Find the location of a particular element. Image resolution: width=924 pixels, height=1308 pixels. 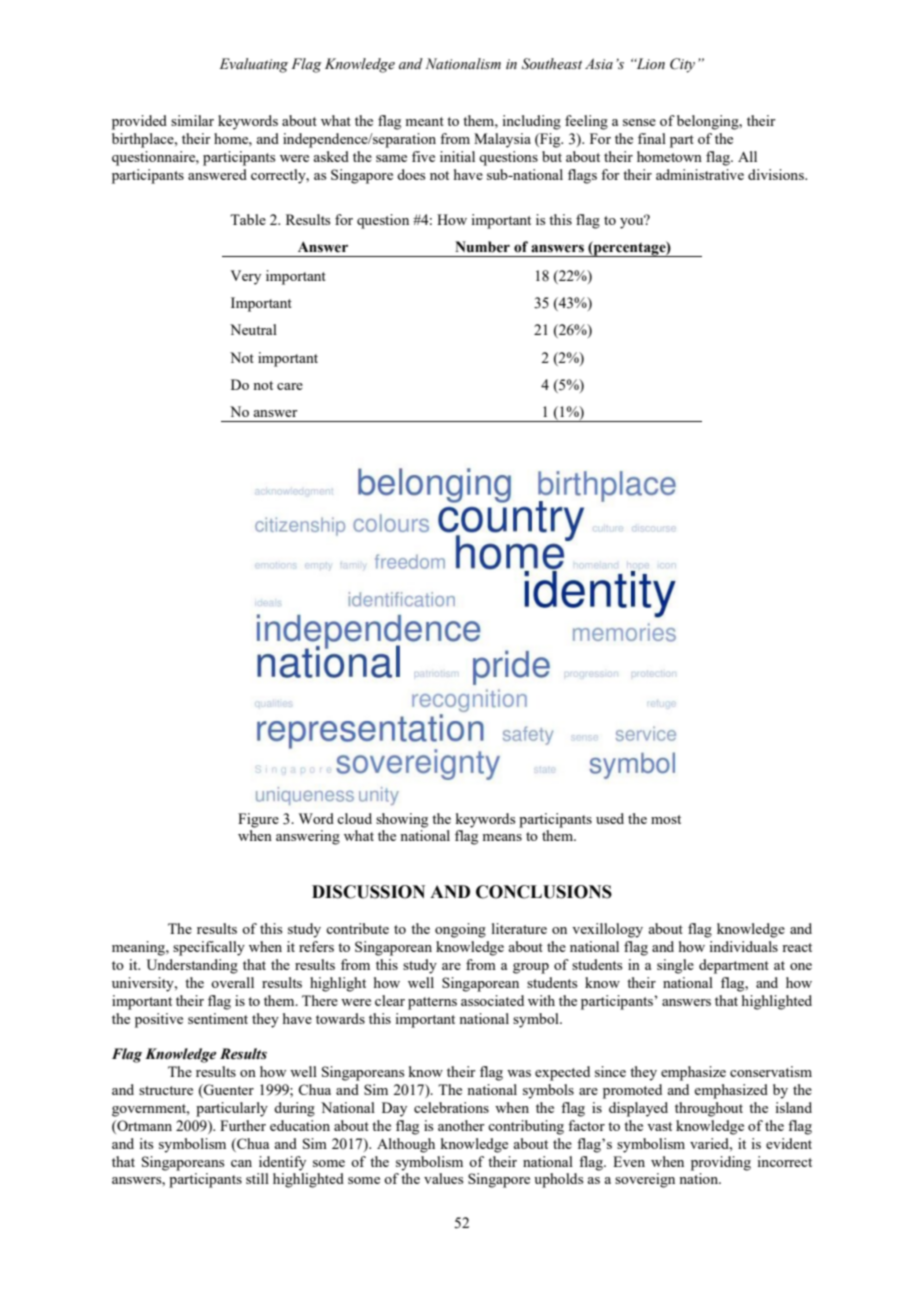

City is located at coordinates (682, 65).
